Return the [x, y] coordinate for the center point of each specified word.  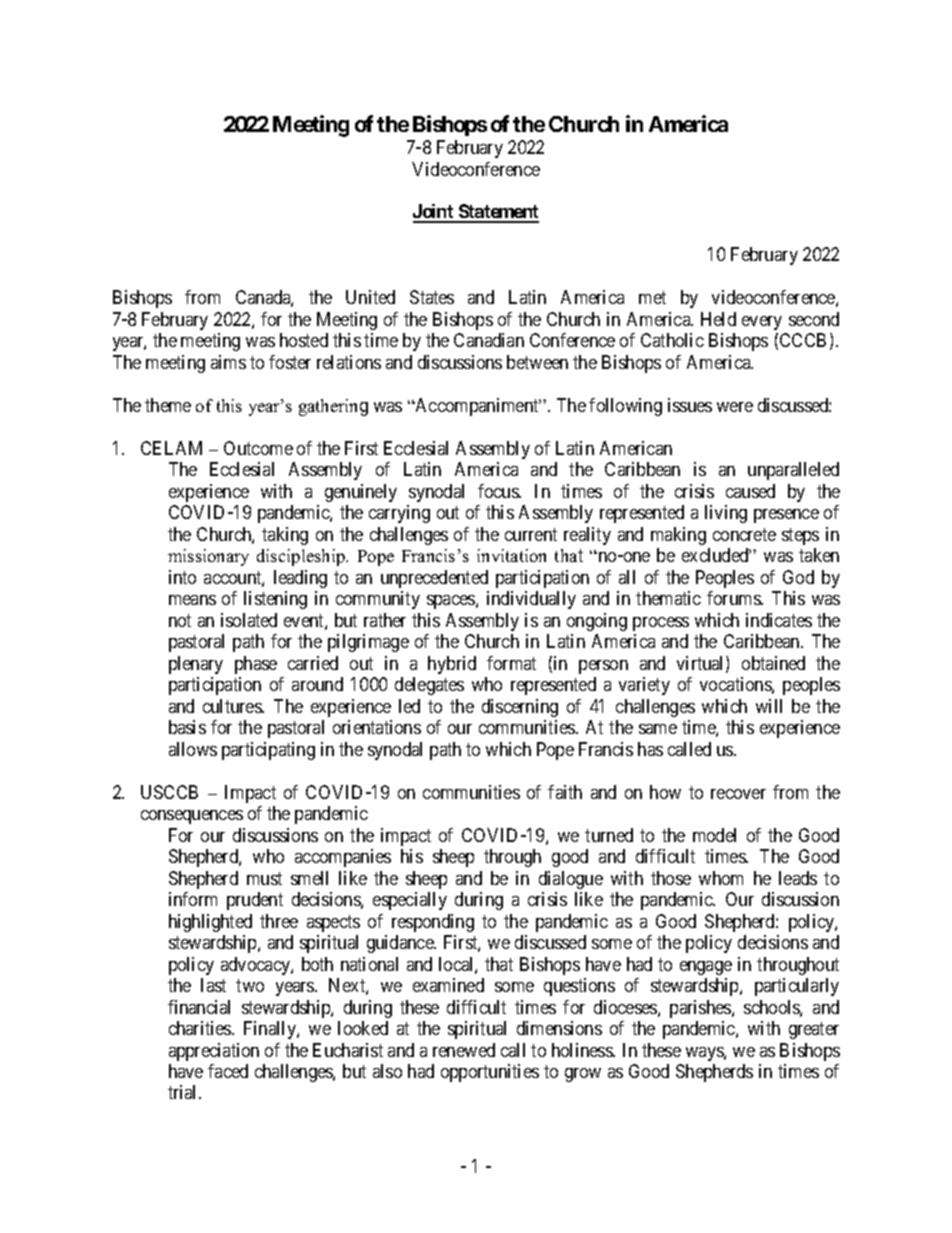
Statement [497, 213]
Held [718, 319]
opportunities [490, 1073]
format [511, 663]
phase [256, 665]
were [735, 407]
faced [228, 1071]
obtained [773, 663]
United [370, 297]
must [264, 878]
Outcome [258, 448]
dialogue [571, 880]
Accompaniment [477, 407]
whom [721, 878]
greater [814, 1030]
